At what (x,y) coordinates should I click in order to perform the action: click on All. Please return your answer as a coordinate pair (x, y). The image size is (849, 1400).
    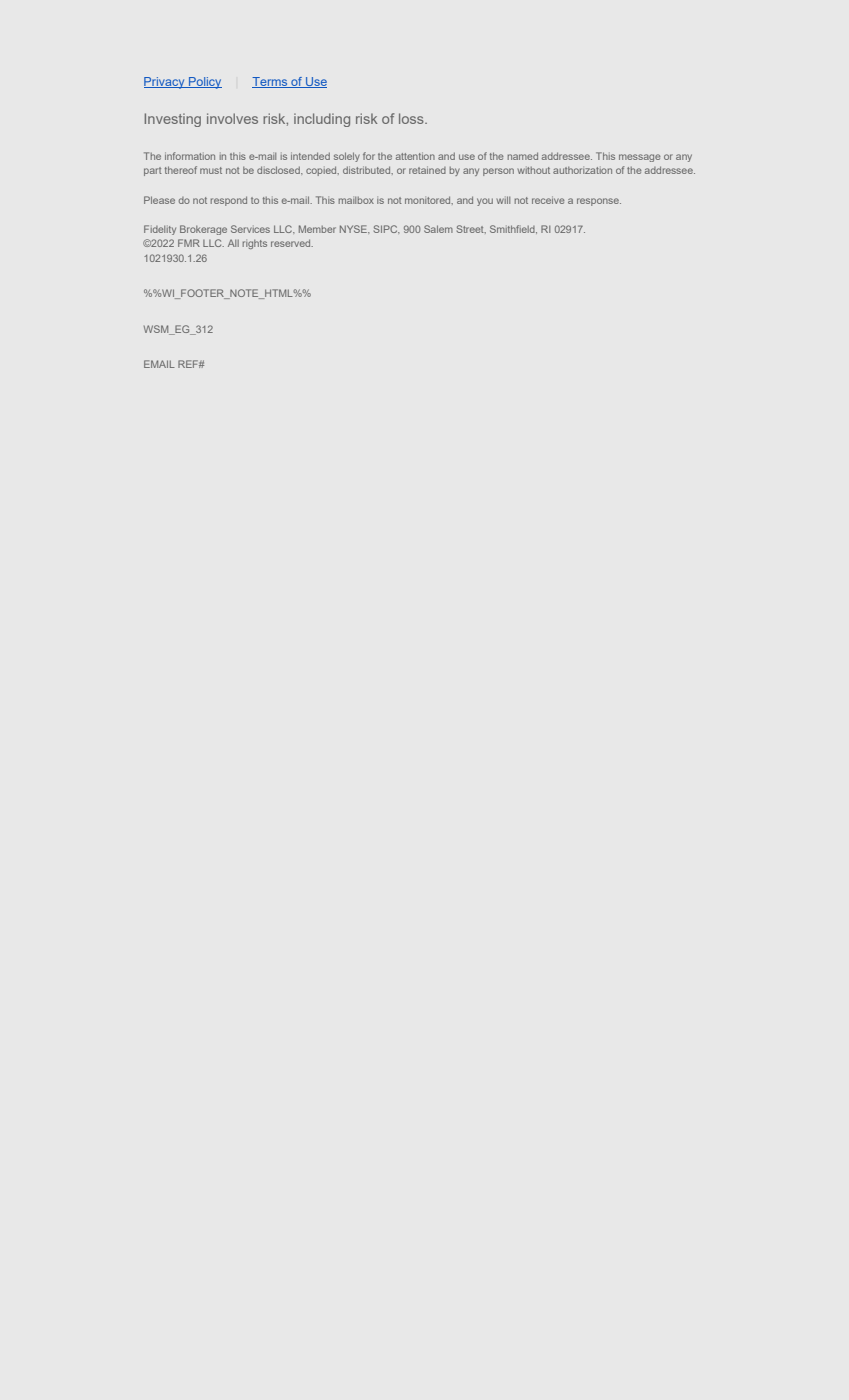
    Looking at the image, I should click on (233, 243).
